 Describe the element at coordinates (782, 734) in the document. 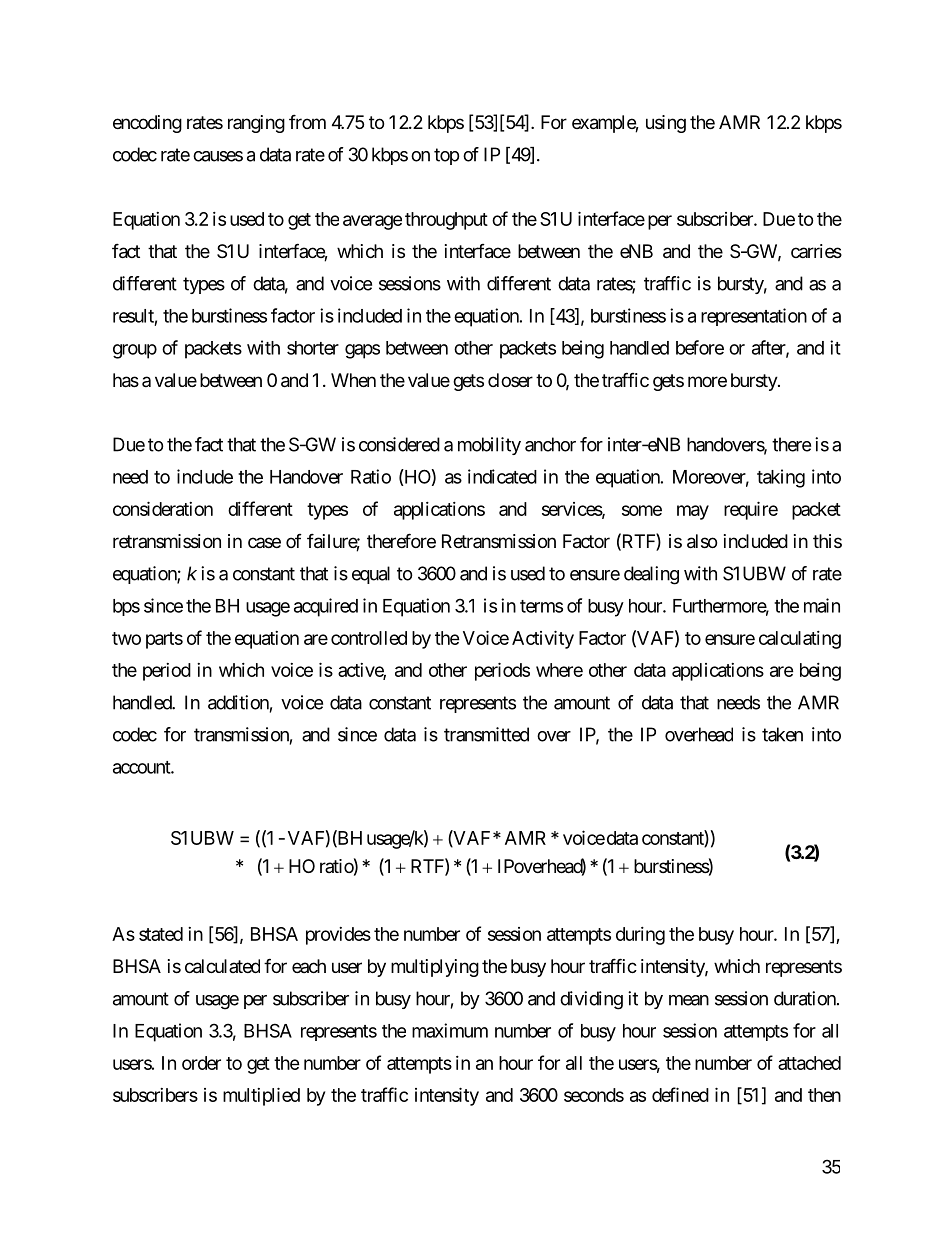

I see `taken` at that location.
